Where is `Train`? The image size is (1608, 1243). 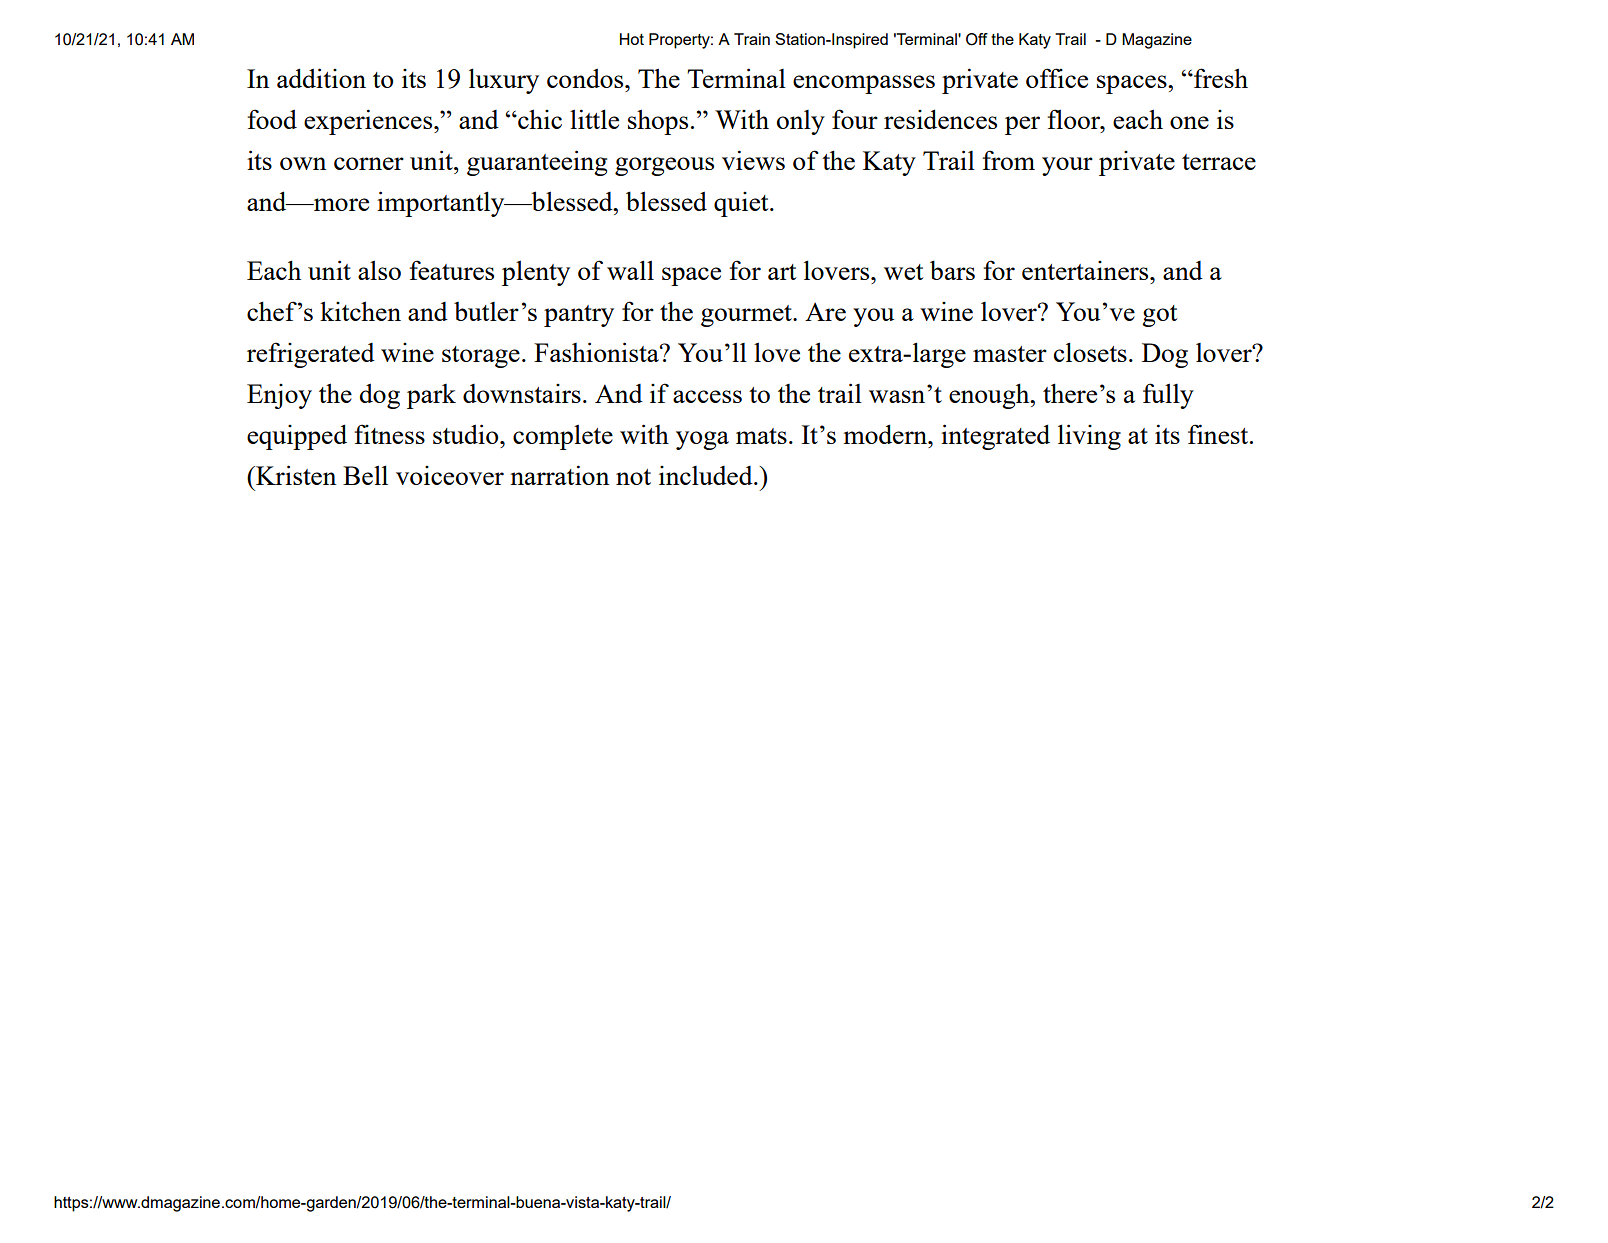 Train is located at coordinates (752, 39).
